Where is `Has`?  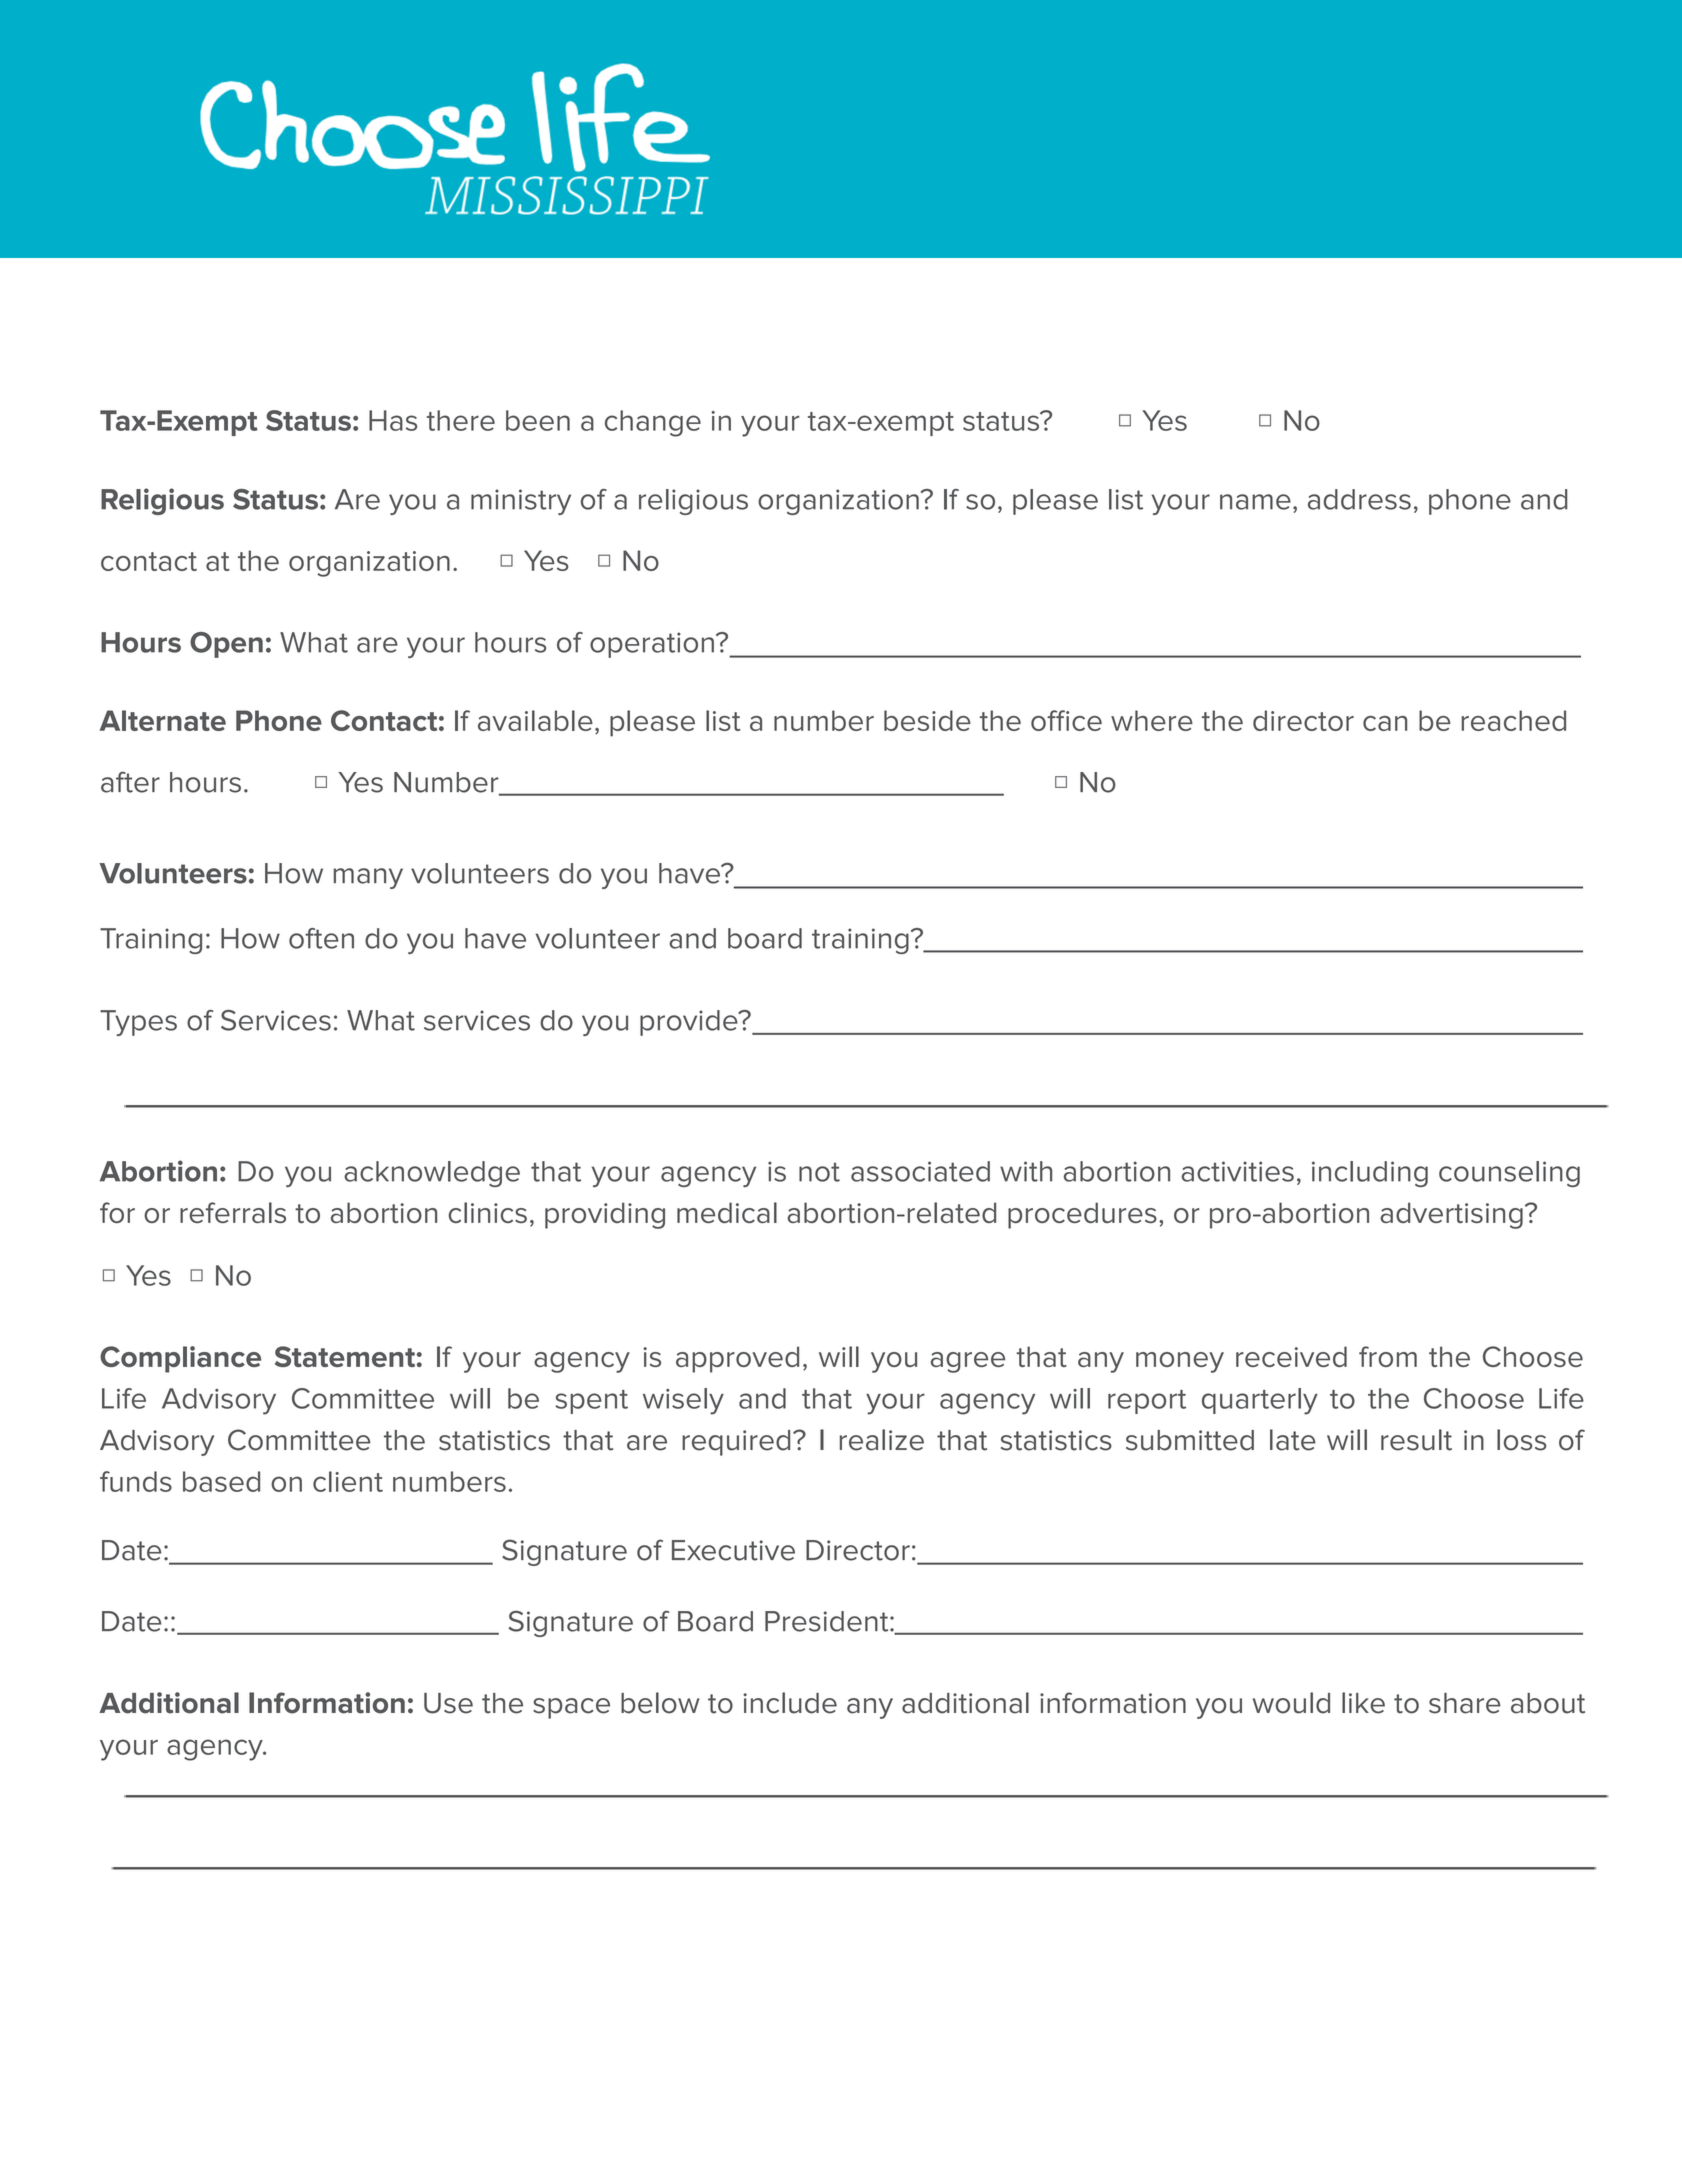 Has is located at coordinates (393, 420).
